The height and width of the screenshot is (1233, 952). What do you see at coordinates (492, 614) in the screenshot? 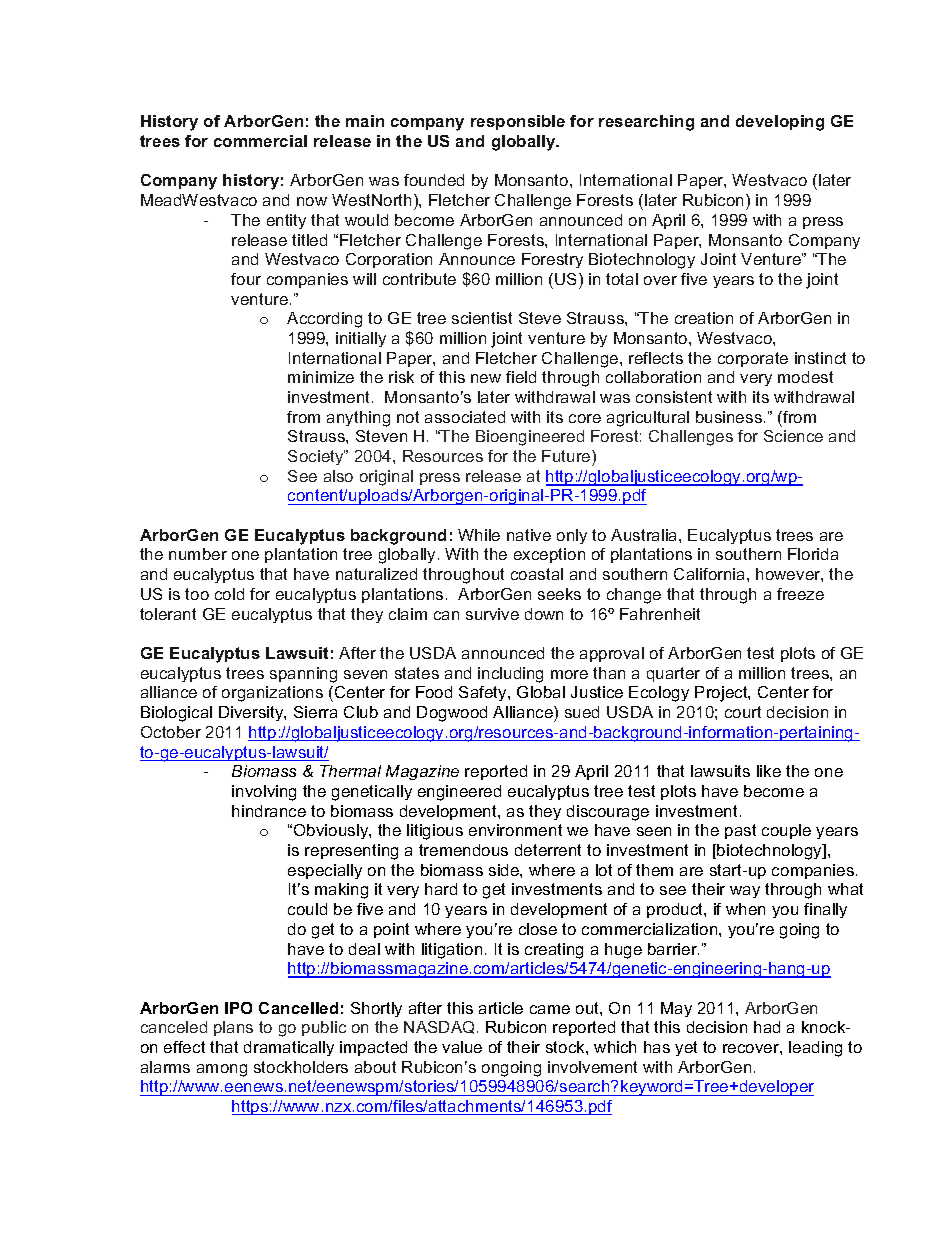
I see `survive` at bounding box center [492, 614].
